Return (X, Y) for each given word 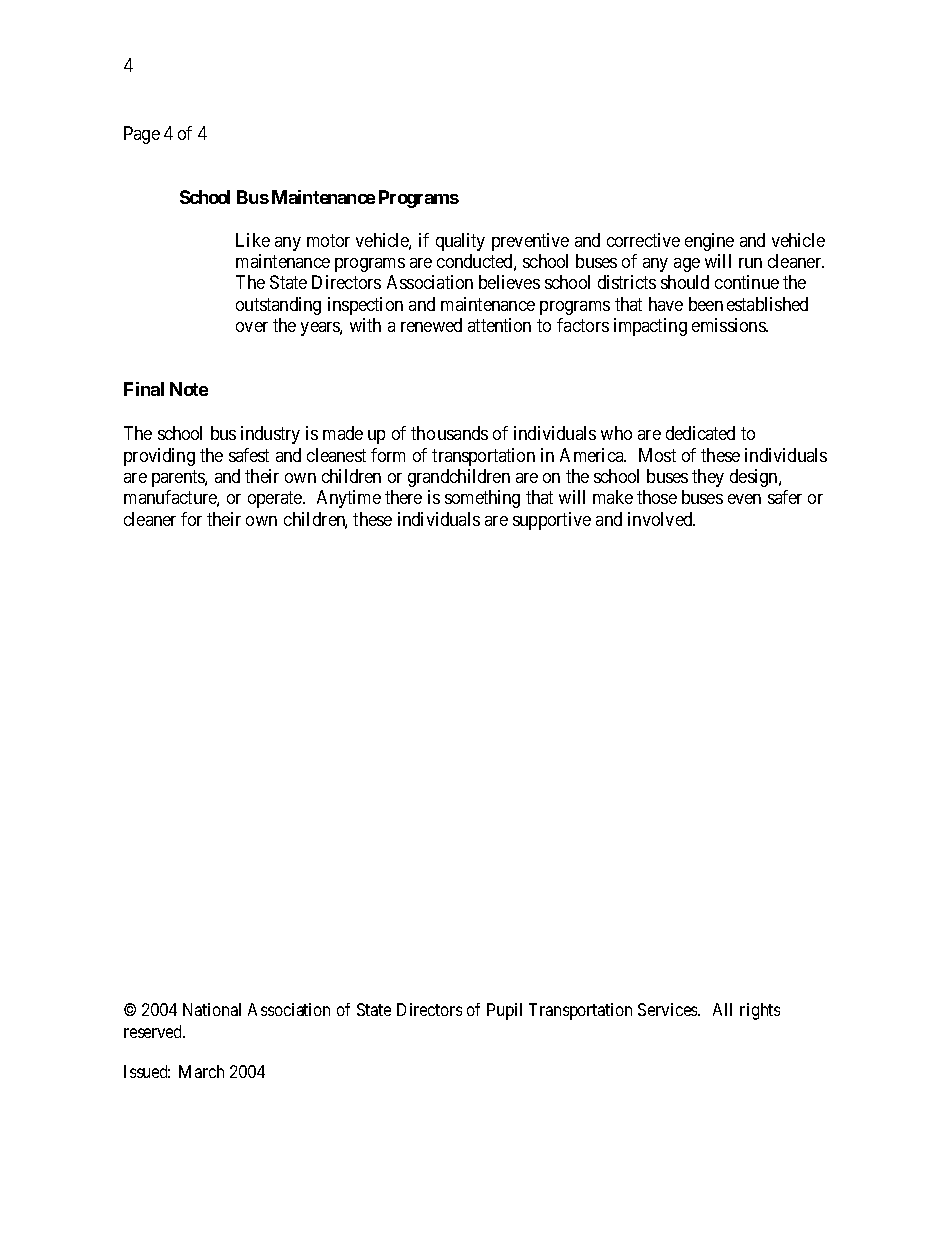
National (212, 1009)
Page (142, 135)
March (201, 1071)
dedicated (700, 433)
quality (460, 242)
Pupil (504, 1011)
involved (661, 519)
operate (276, 499)
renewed (431, 325)
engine (709, 242)
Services (668, 1009)
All (722, 1009)
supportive (552, 521)
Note (189, 389)
